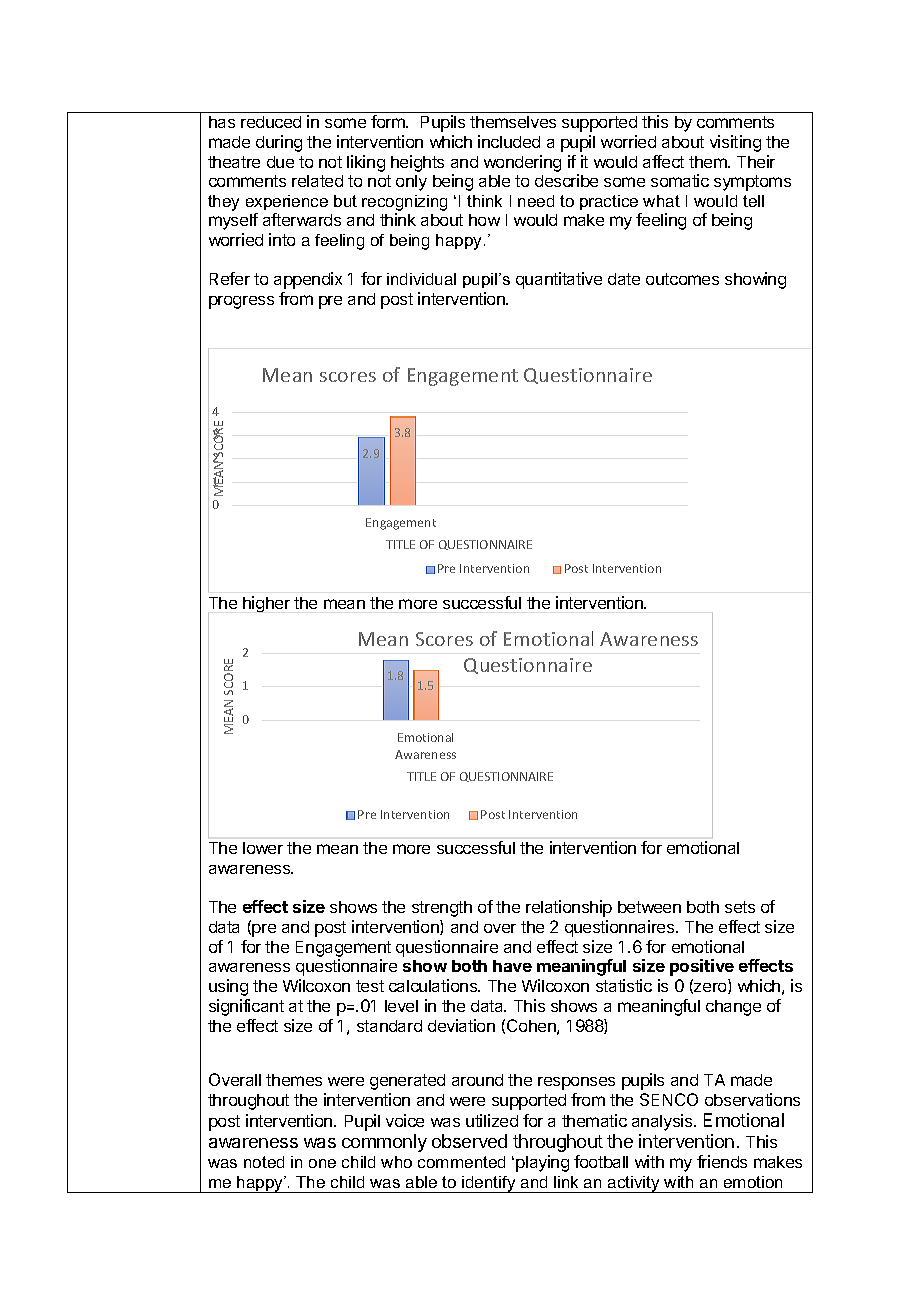 The image size is (924, 1308). I want to click on lower, so click(263, 848).
